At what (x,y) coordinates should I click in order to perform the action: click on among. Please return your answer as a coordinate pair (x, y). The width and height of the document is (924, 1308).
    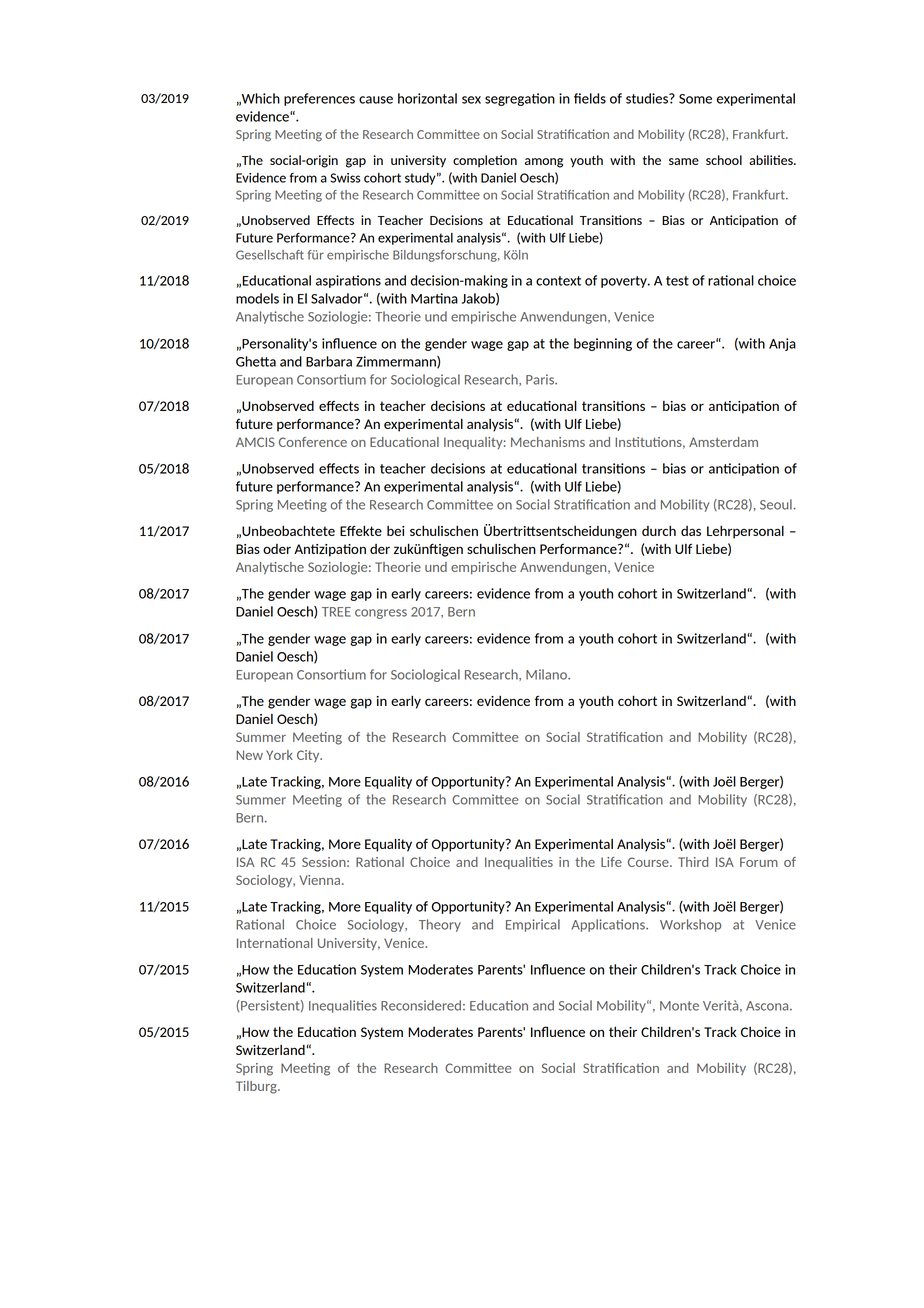
    Looking at the image, I should click on (544, 163).
